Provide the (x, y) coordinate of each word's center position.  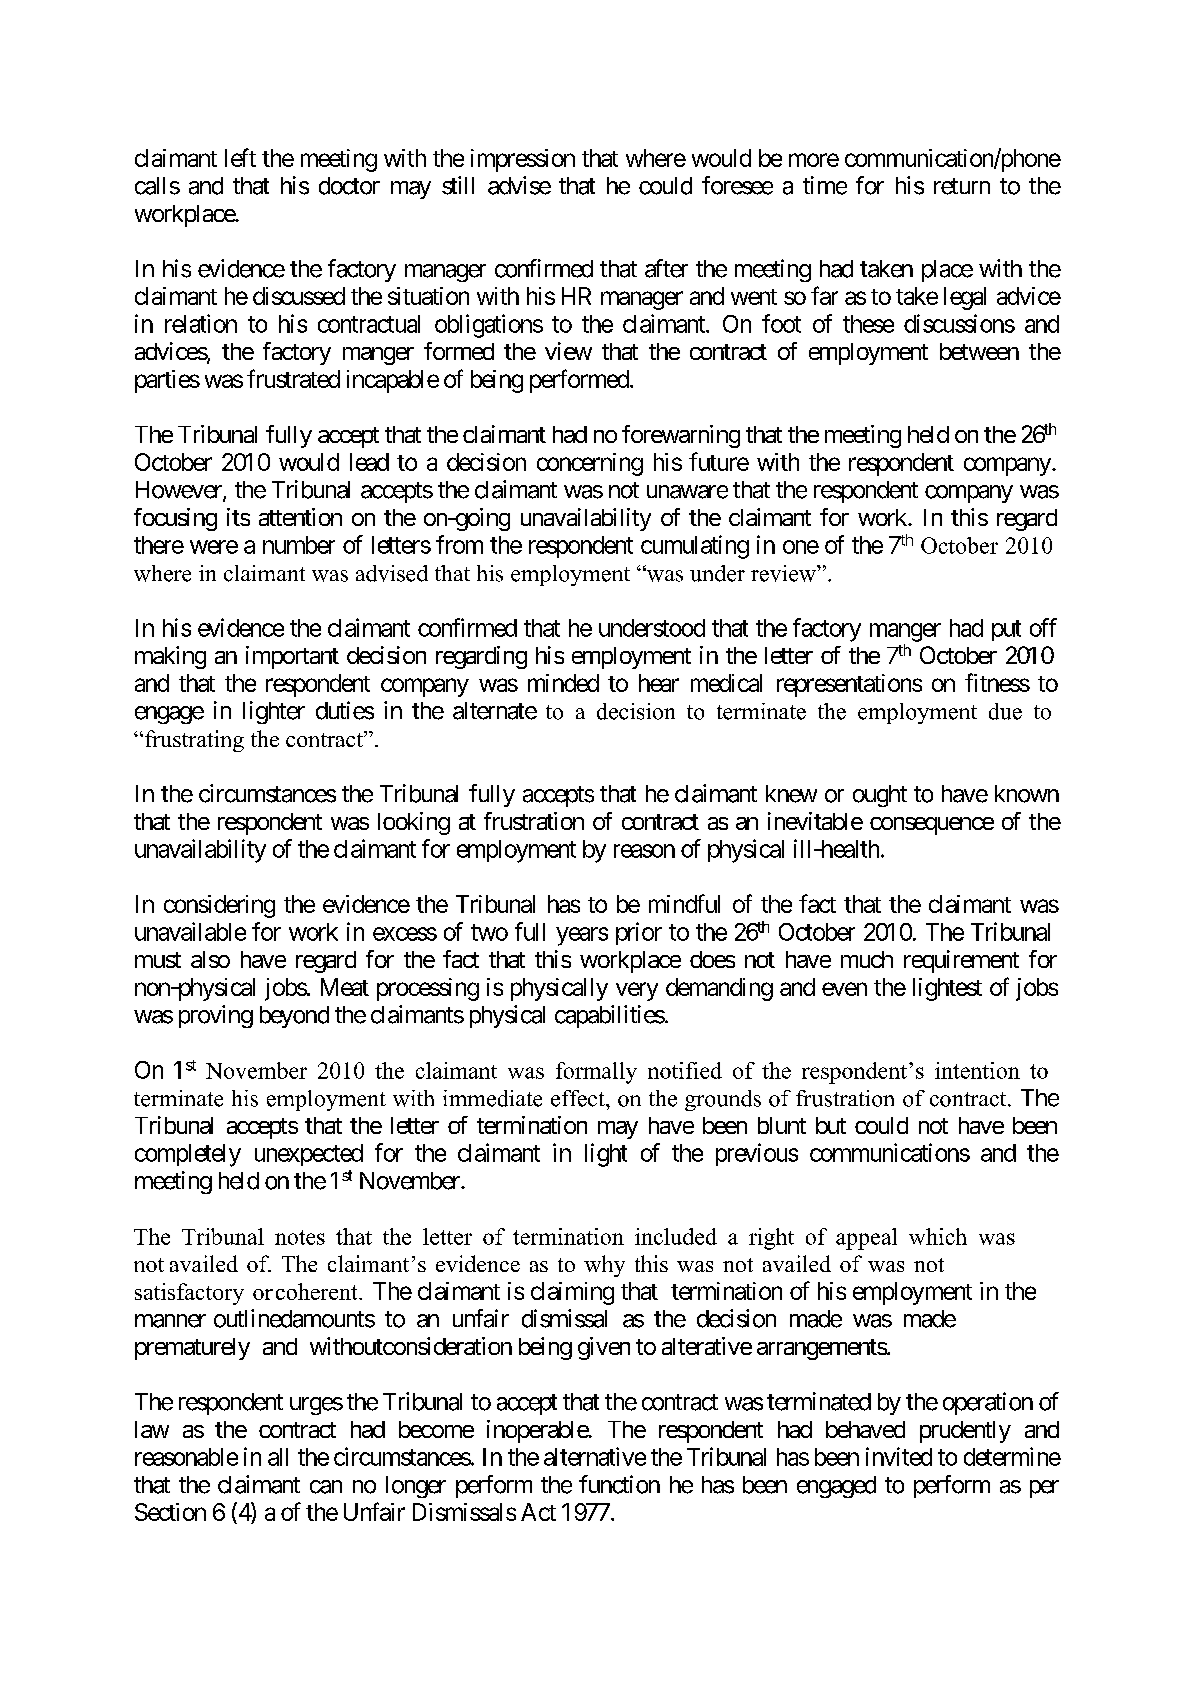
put (1006, 630)
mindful (684, 903)
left (240, 157)
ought (880, 796)
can (326, 1487)
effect (579, 1098)
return (962, 186)
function (619, 1484)
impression (523, 160)
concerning (590, 464)
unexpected (309, 1155)
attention (300, 517)
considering (219, 906)
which (938, 1236)
